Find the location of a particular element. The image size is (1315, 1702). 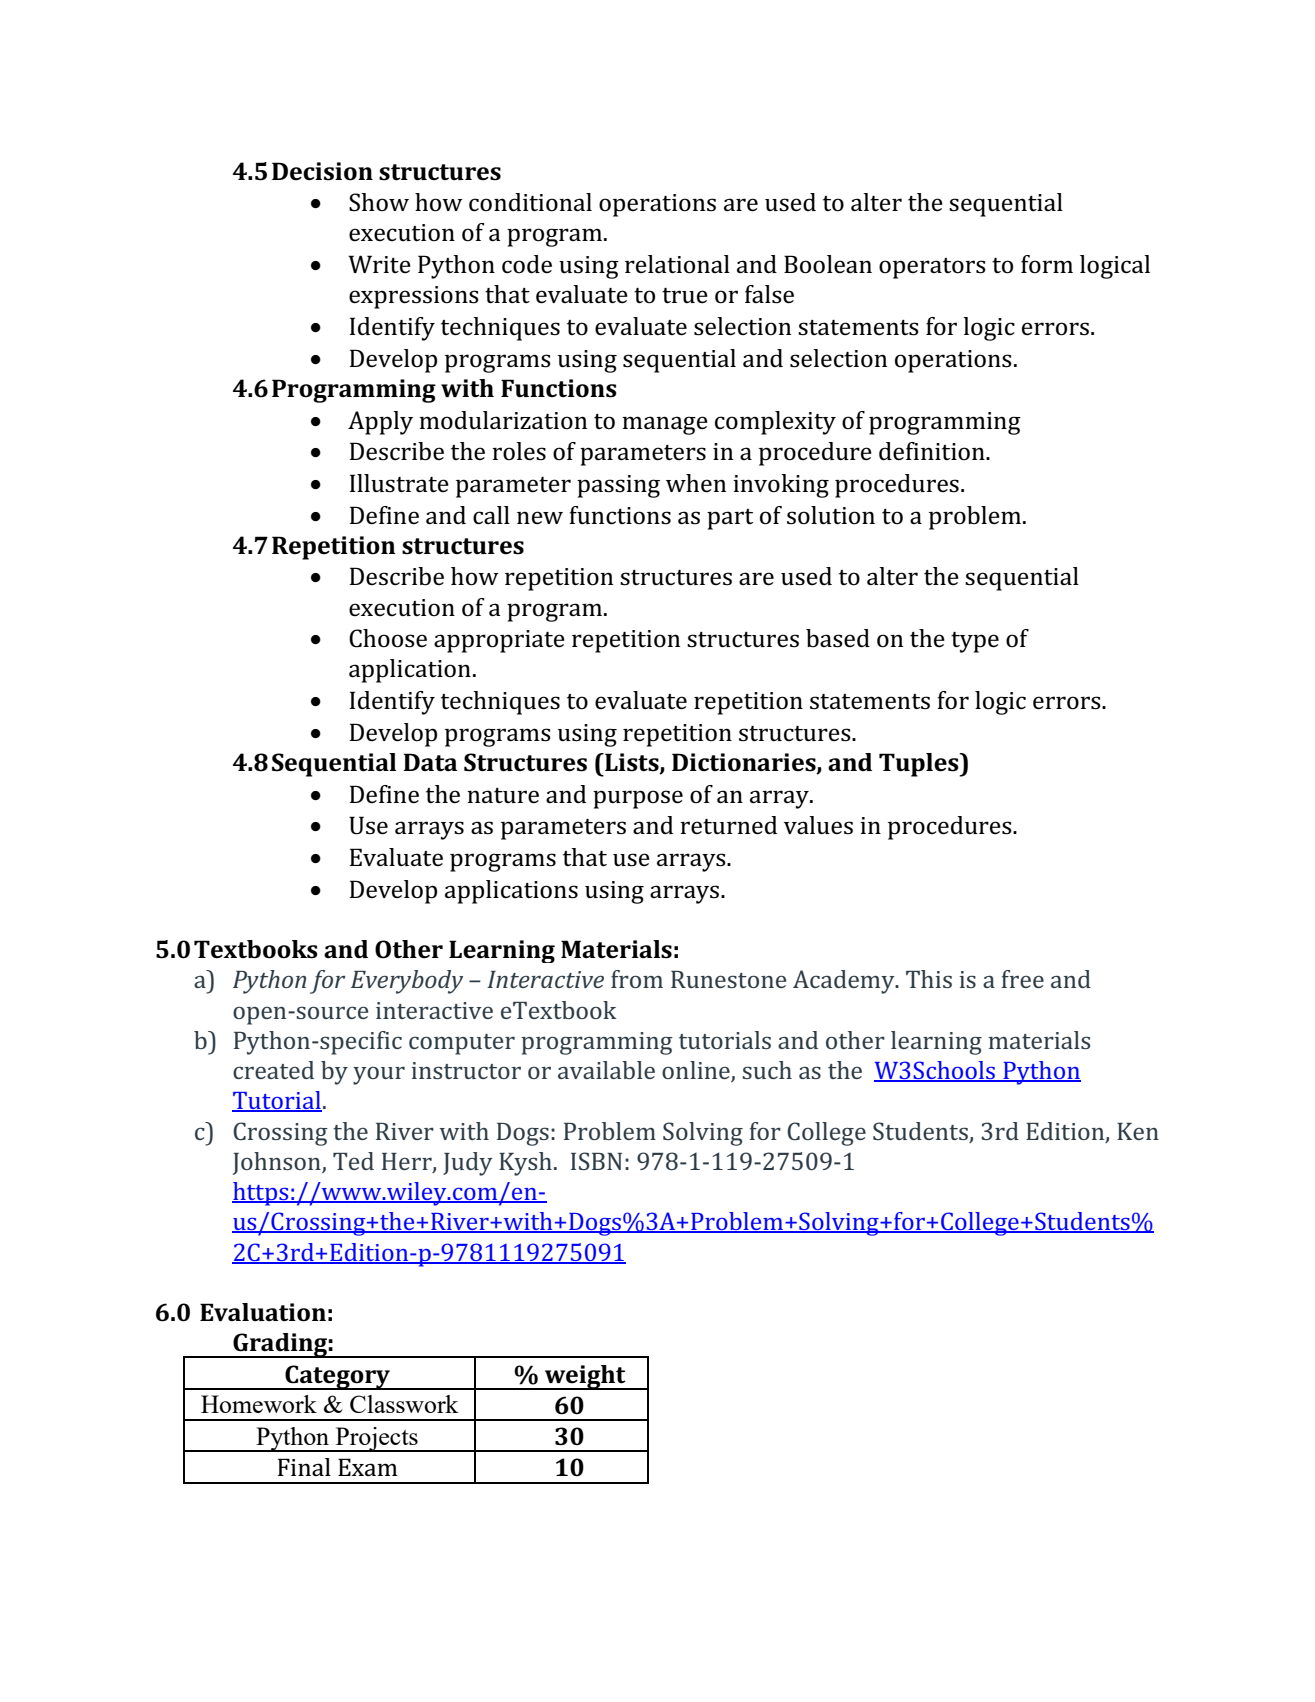

weight is located at coordinates (585, 1377).
